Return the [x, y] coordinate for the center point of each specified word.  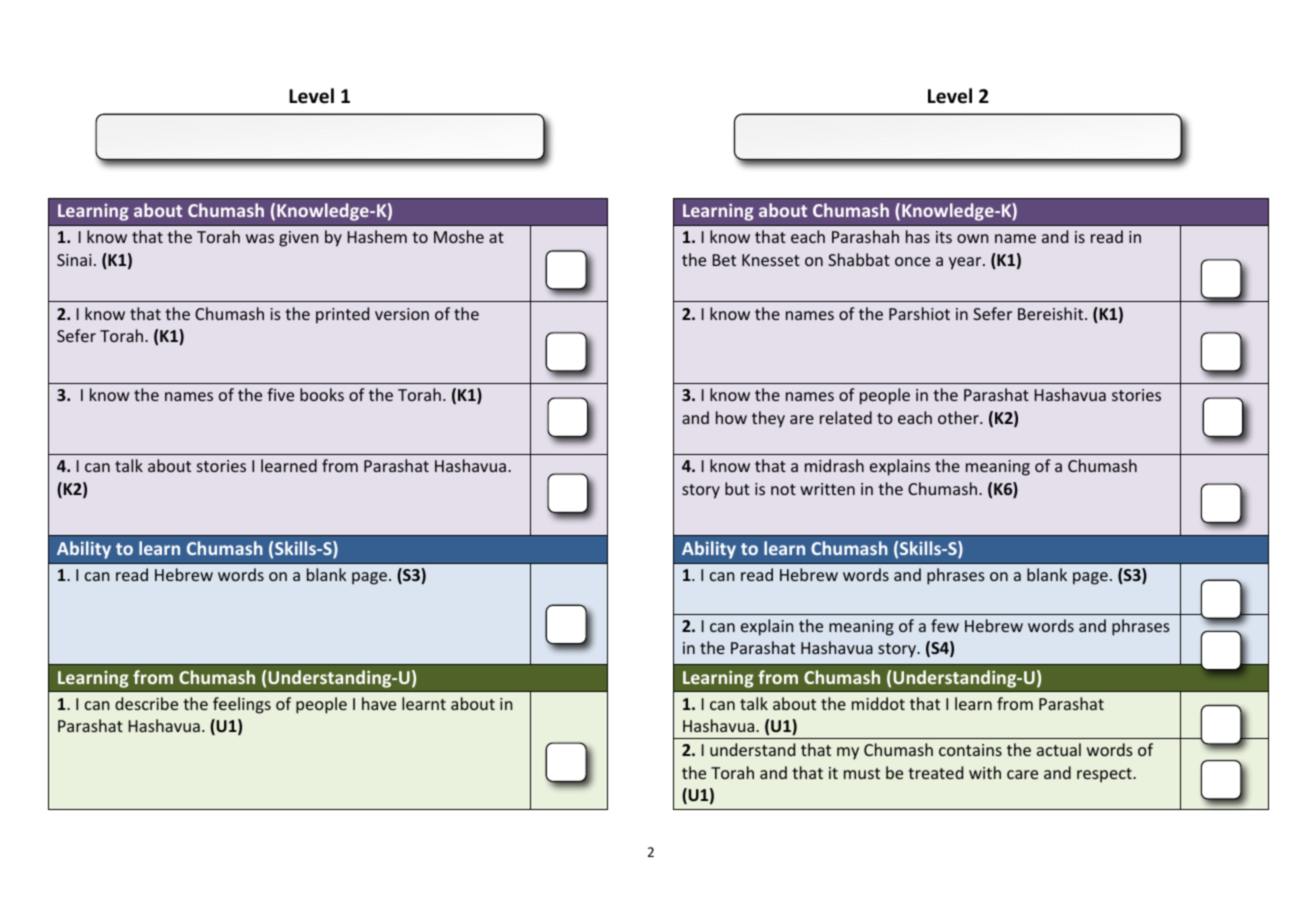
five [280, 394]
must [862, 773]
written [827, 489]
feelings [242, 705]
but [737, 488]
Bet [724, 260]
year [966, 263]
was [260, 238]
